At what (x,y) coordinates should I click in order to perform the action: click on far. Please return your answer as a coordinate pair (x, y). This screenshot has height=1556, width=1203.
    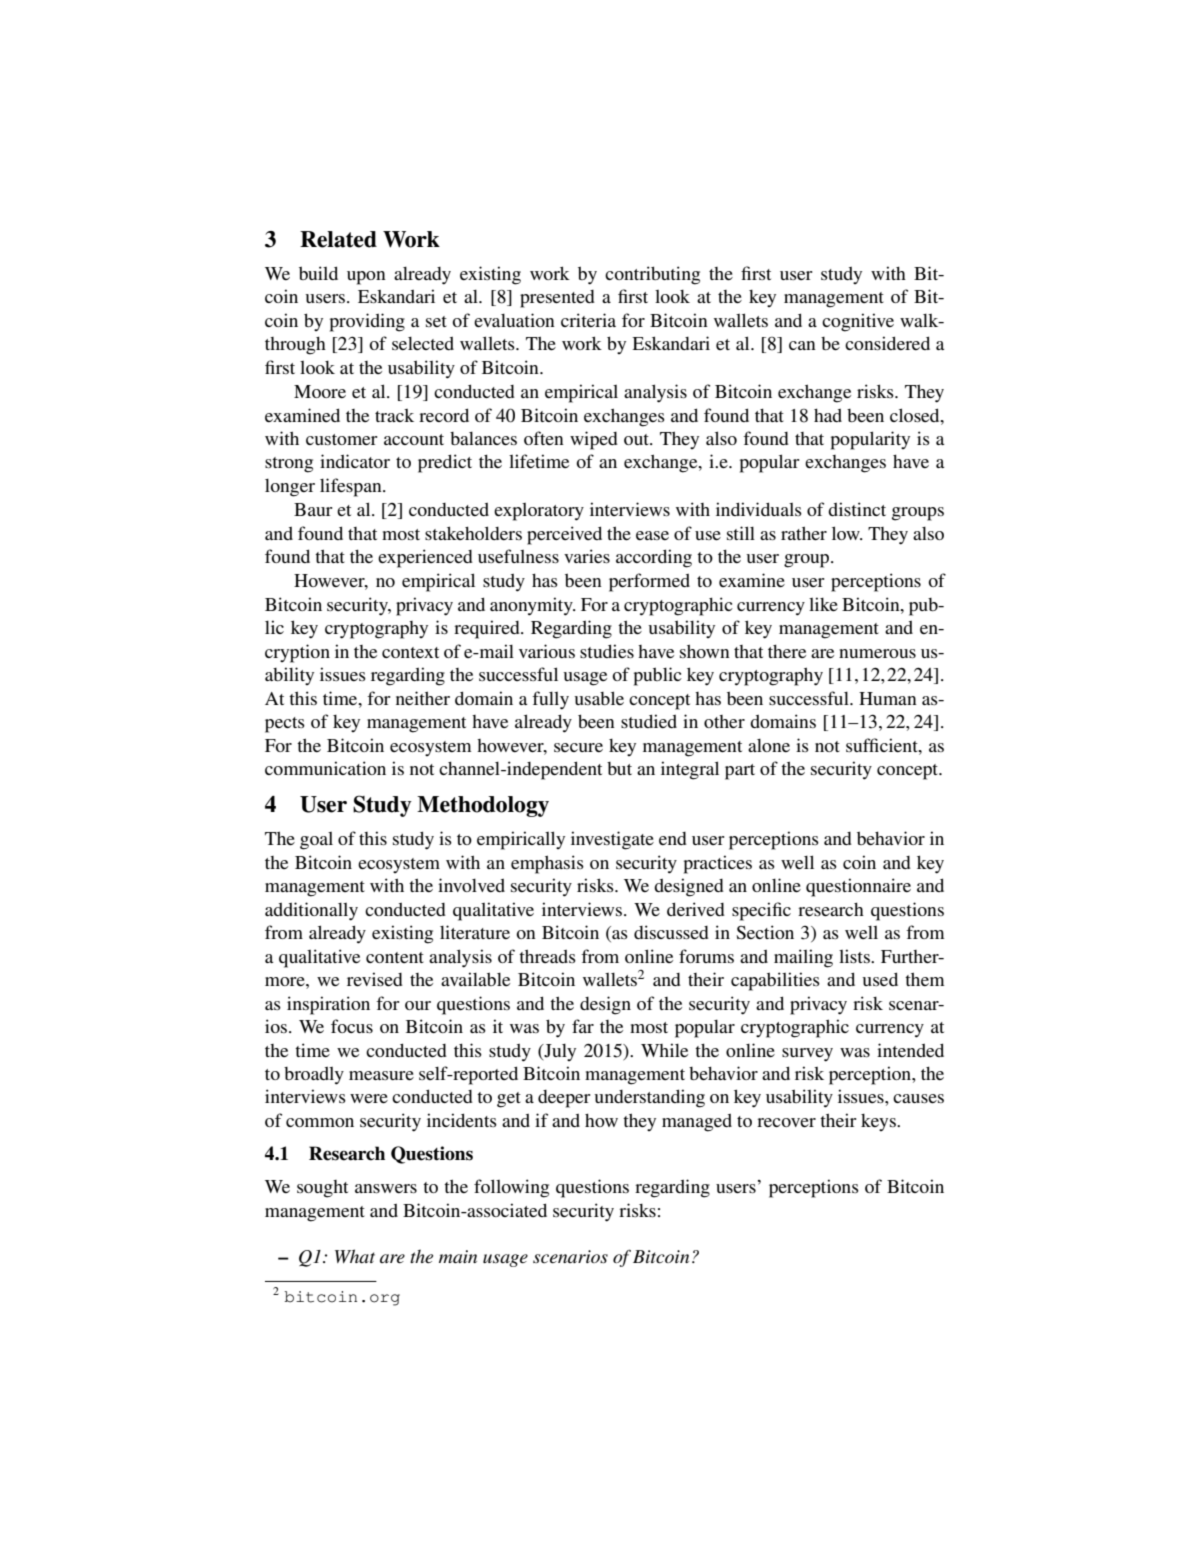
    Looking at the image, I should click on (583, 1026).
